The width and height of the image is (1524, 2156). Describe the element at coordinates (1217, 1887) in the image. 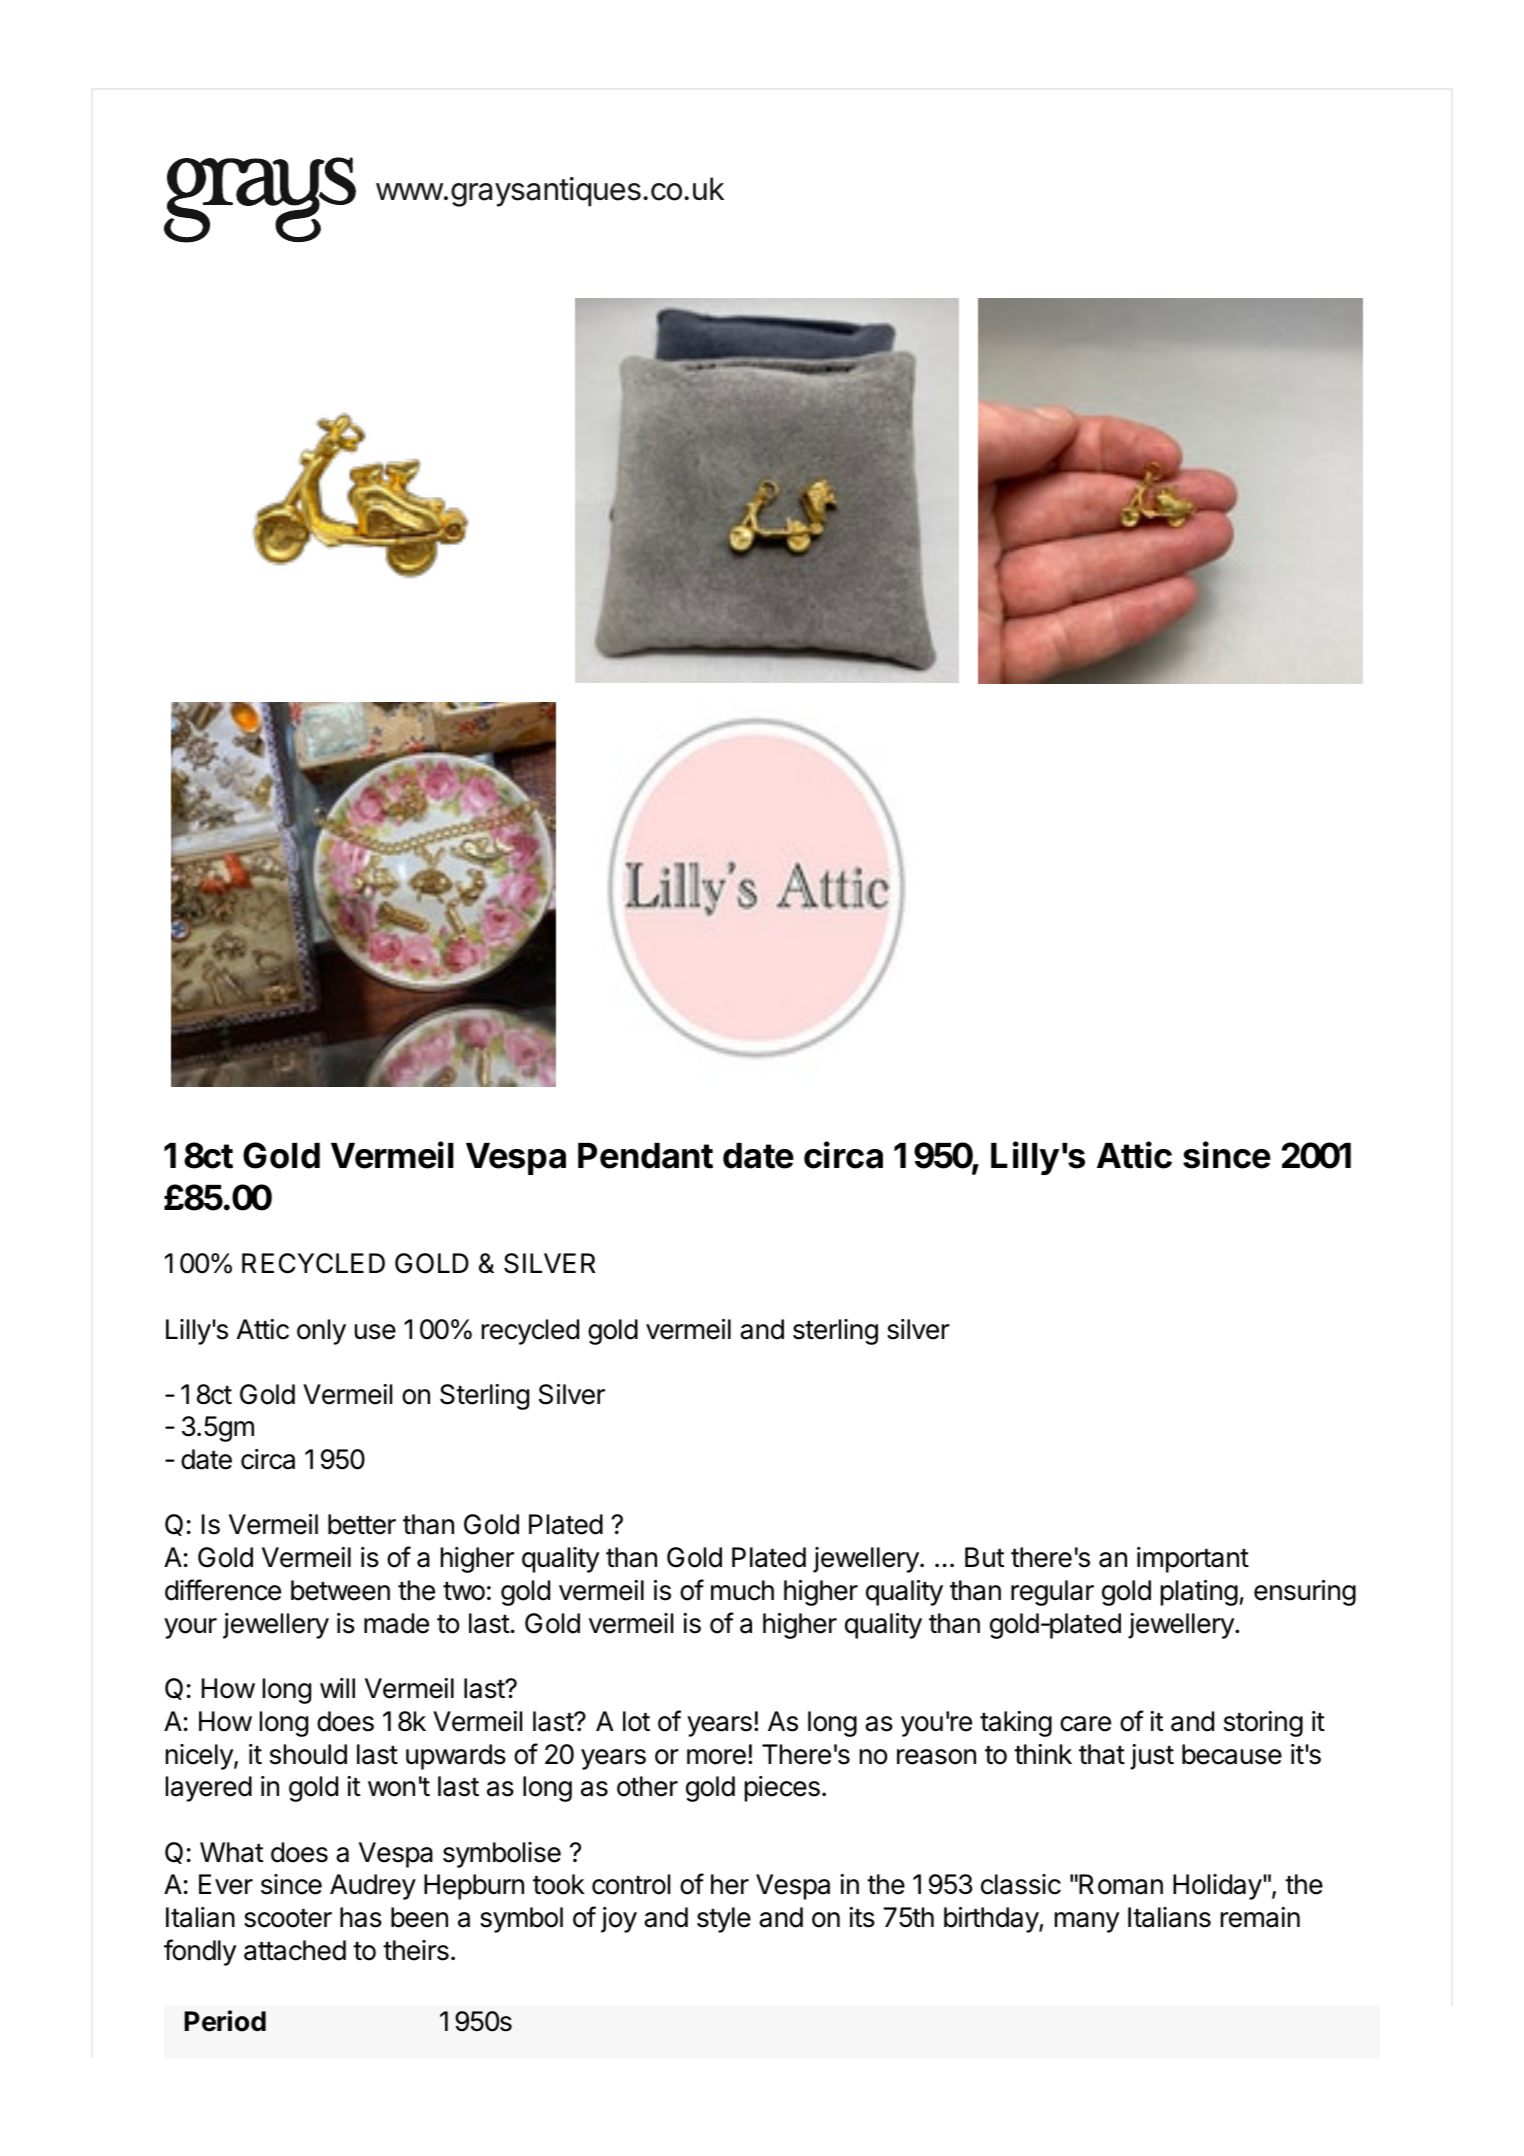

I see `Holiday` at that location.
